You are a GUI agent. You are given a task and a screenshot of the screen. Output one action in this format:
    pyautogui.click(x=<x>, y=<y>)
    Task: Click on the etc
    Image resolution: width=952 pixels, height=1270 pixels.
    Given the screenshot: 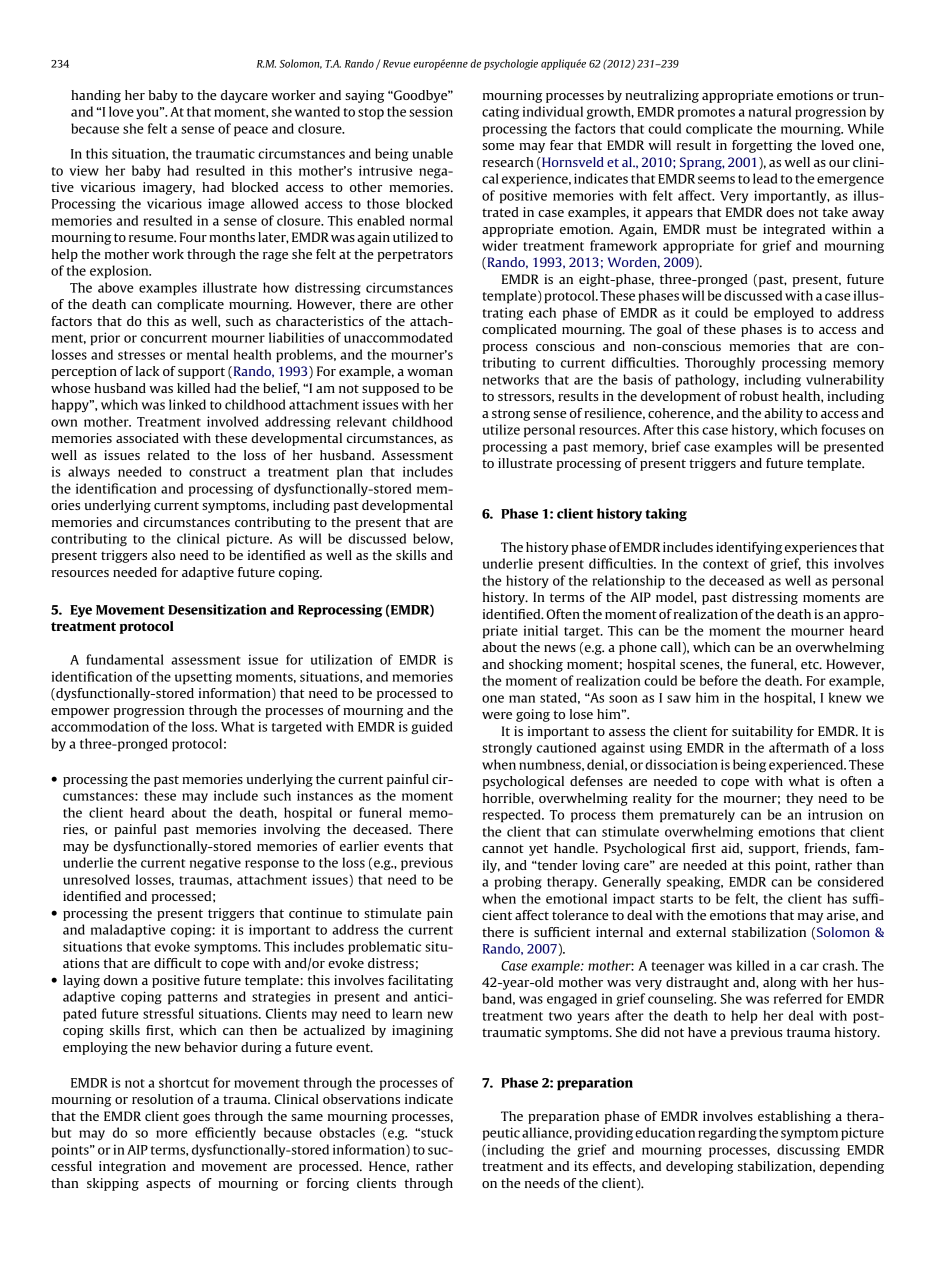 What is the action you would take?
    pyautogui.click(x=811, y=664)
